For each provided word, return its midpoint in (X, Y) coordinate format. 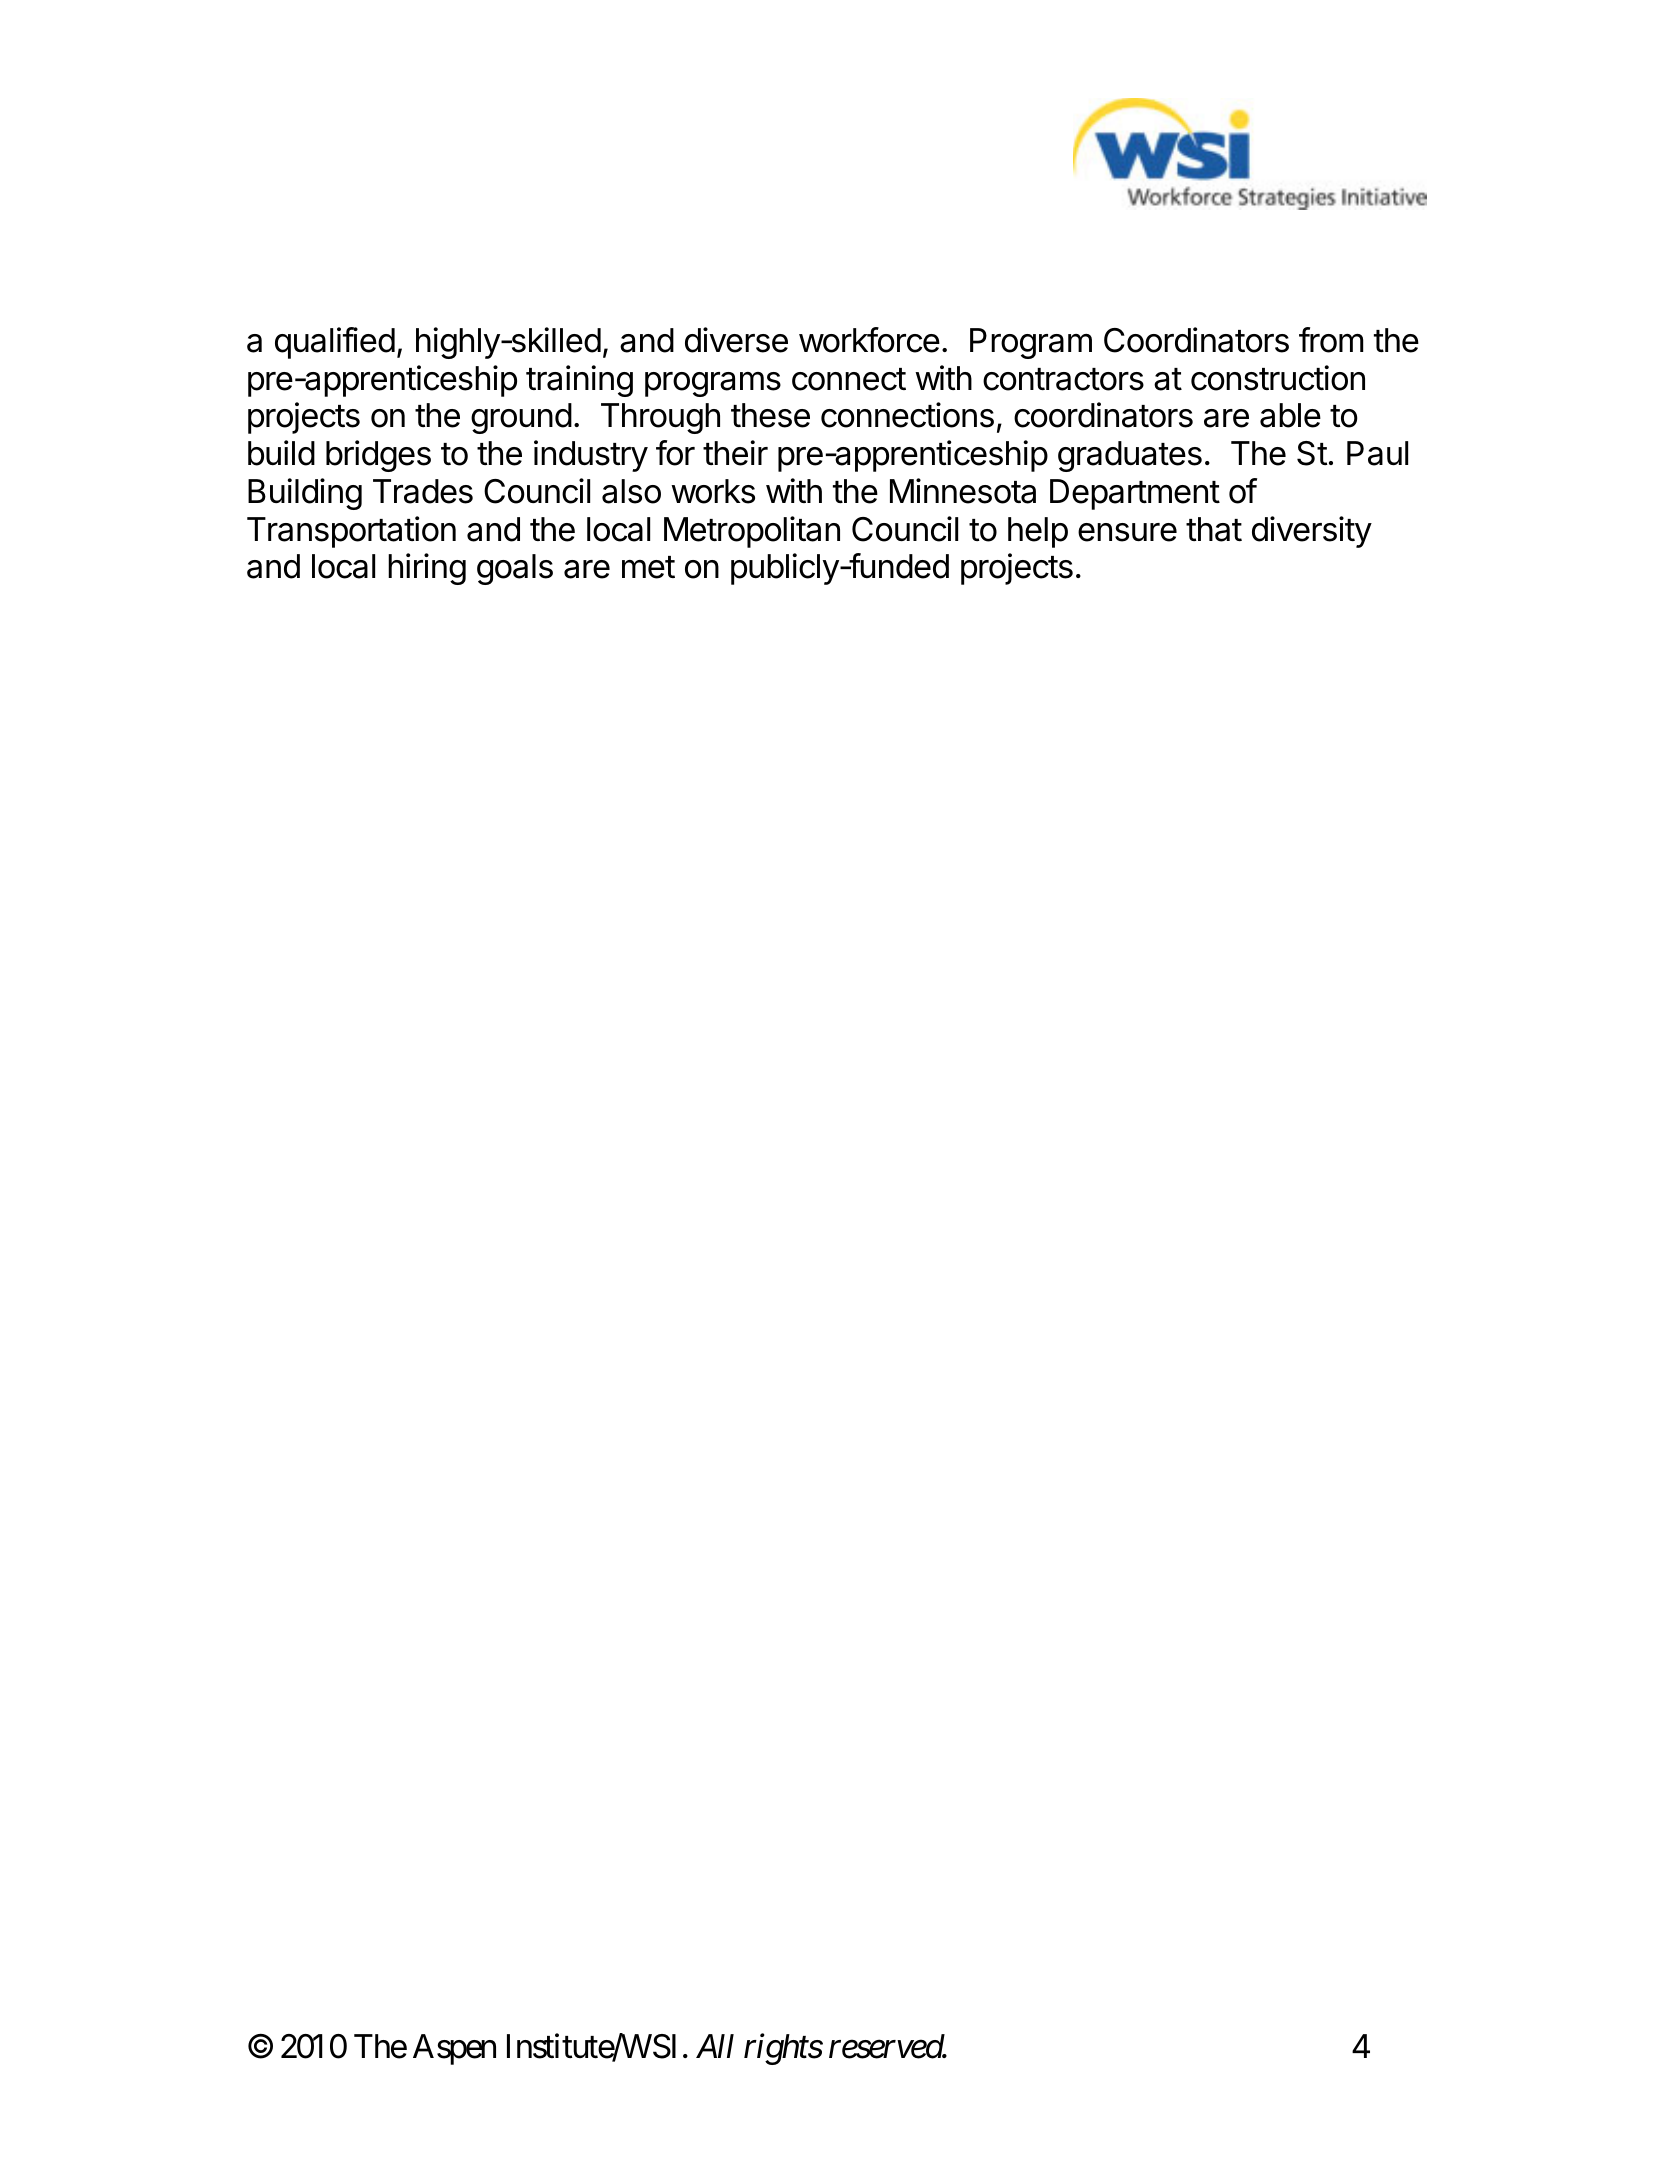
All (715, 2046)
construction (1278, 378)
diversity (1312, 532)
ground (521, 418)
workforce (869, 340)
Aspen (454, 2049)
